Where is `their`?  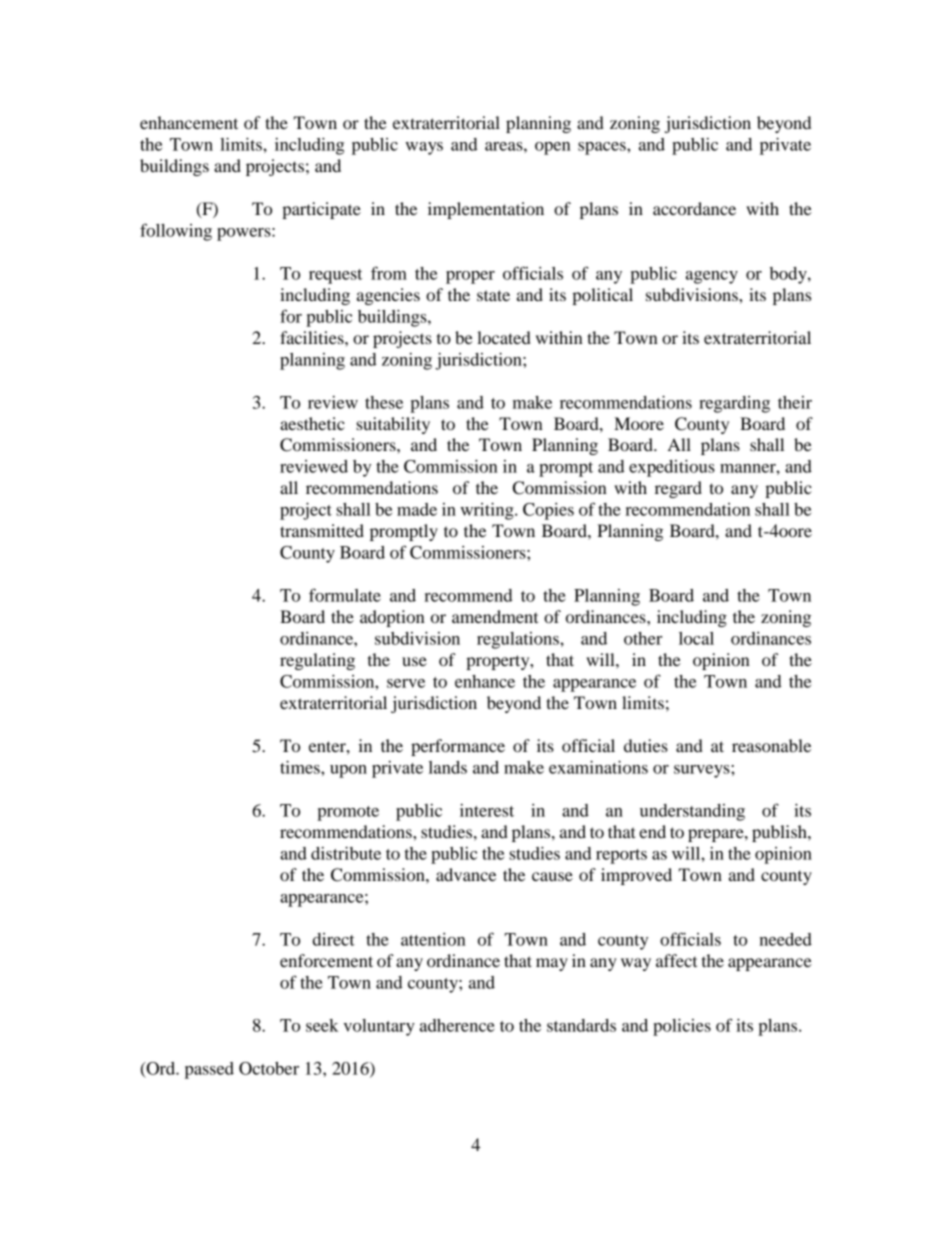 their is located at coordinates (795, 402).
